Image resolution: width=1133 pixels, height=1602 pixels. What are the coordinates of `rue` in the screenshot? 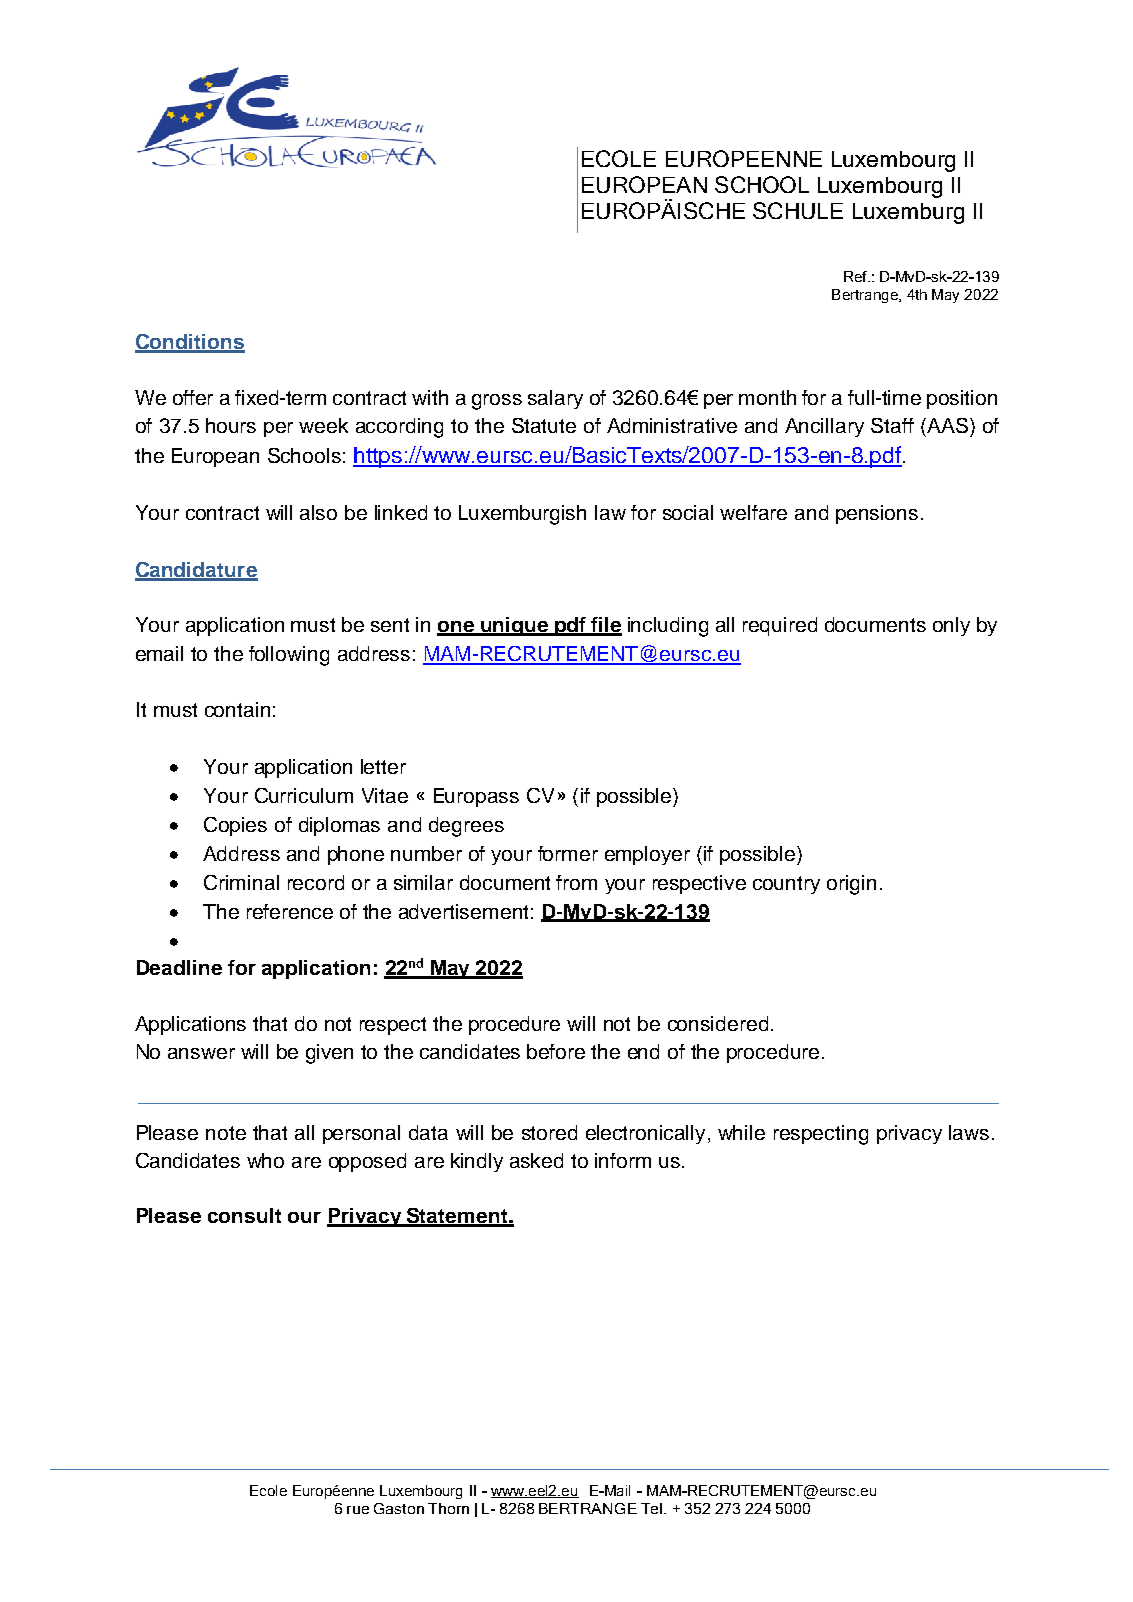 It's located at (358, 1510).
